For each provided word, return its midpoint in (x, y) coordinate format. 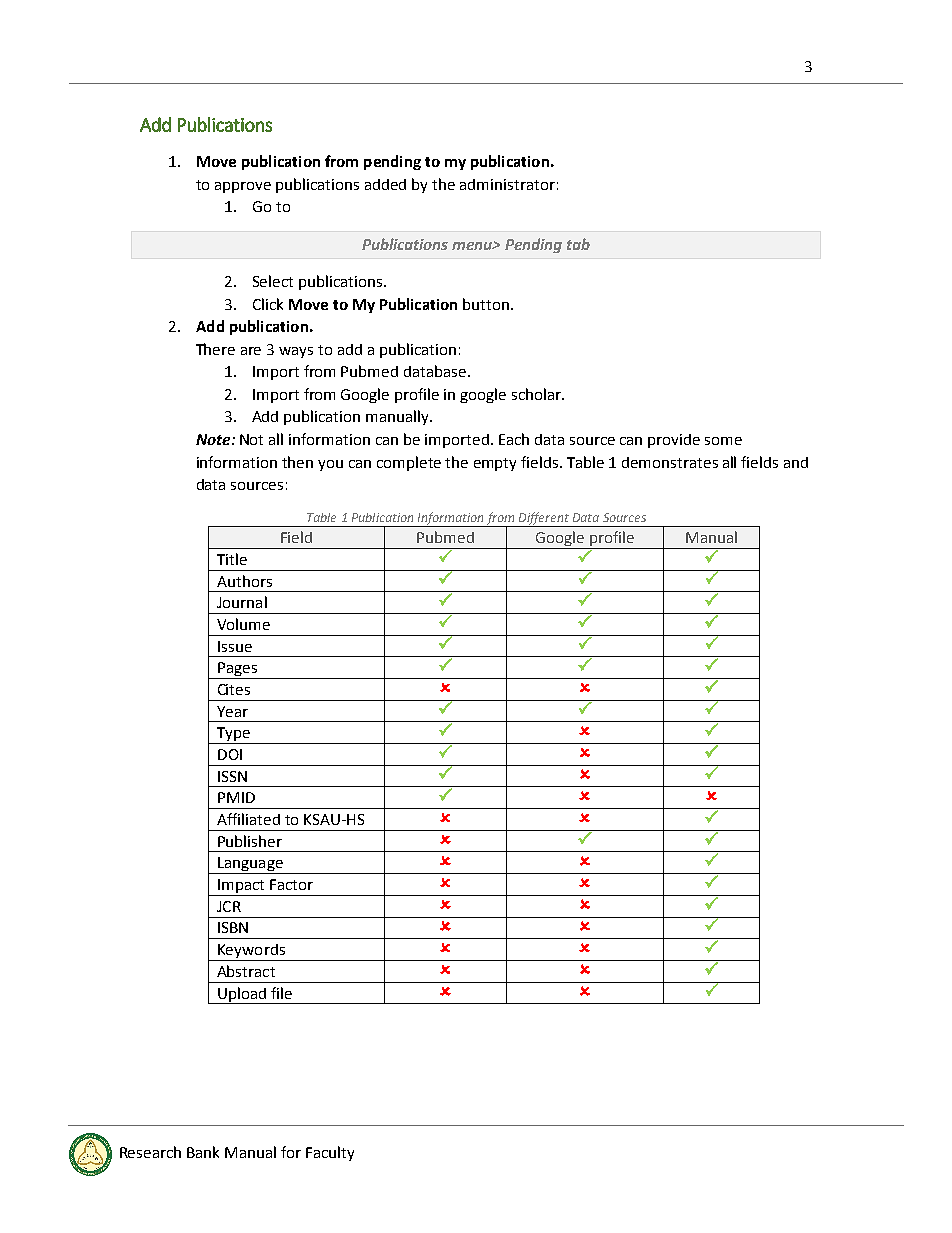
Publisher (250, 841)
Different (543, 519)
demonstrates (670, 462)
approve (243, 187)
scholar (538, 394)
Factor (291, 884)
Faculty (330, 1153)
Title (232, 559)
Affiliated (248, 819)
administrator (507, 184)
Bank (203, 1152)
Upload (242, 995)
